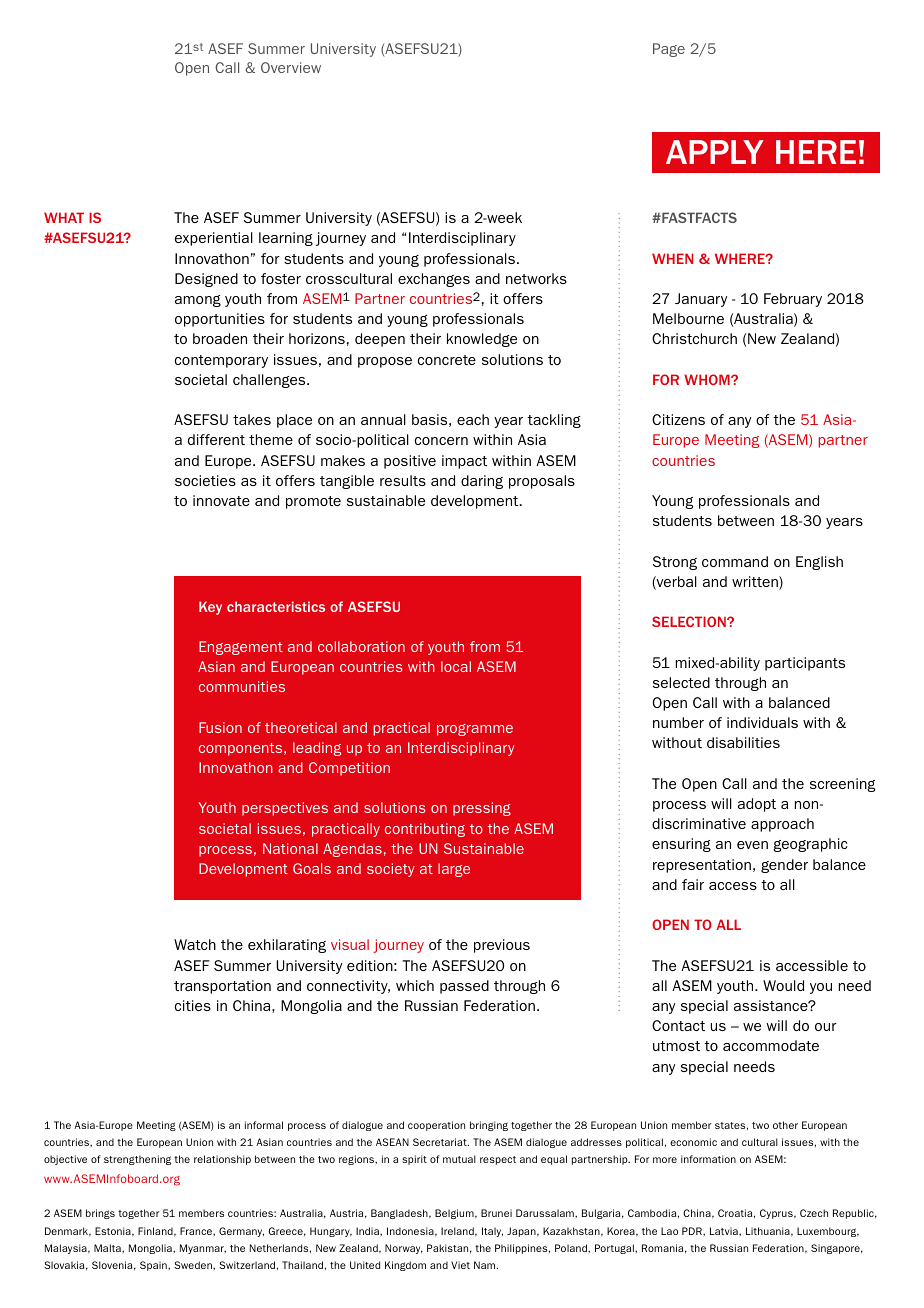  What do you see at coordinates (492, 1232) in the document?
I see `Italy` at bounding box center [492, 1232].
